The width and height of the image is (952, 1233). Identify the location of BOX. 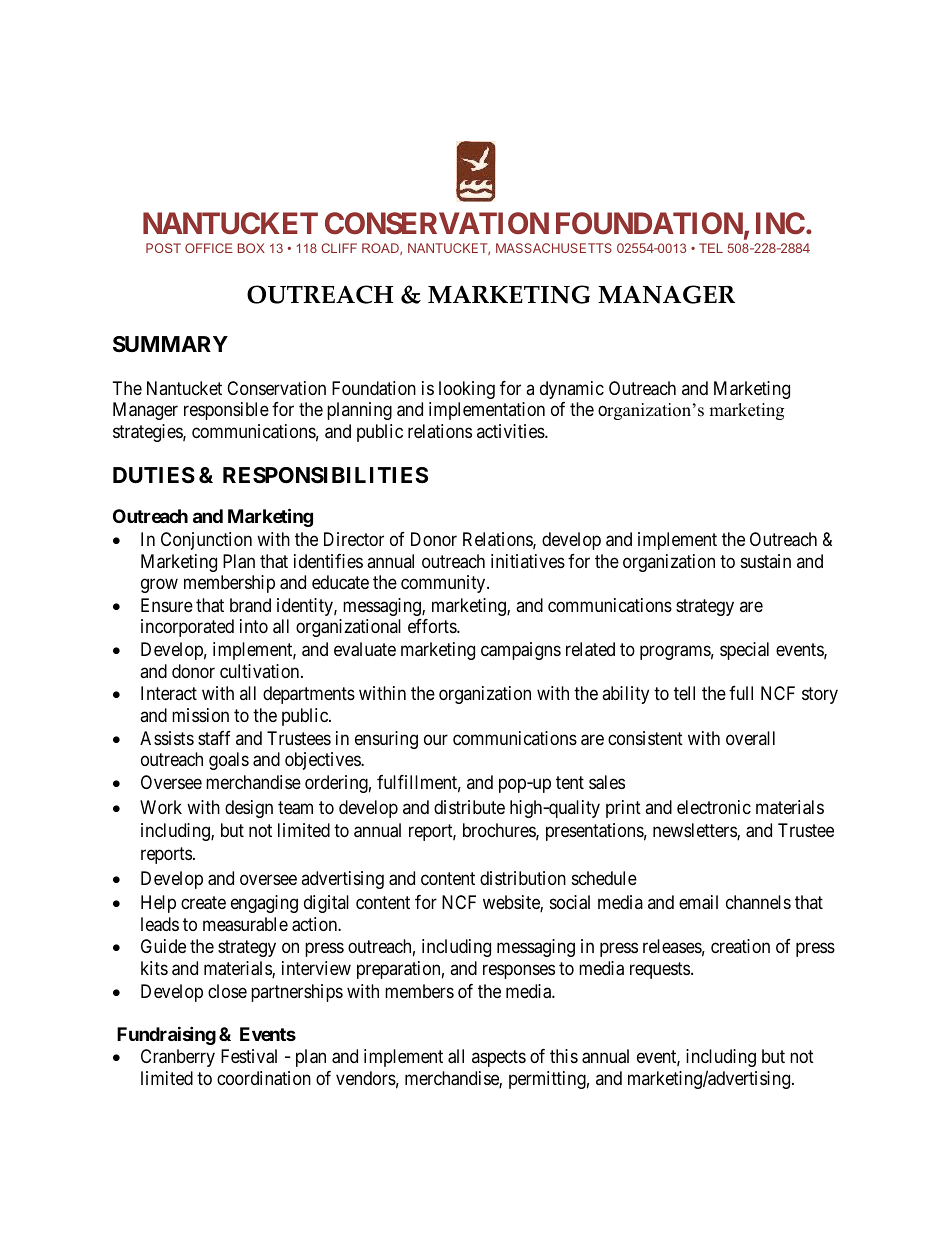
(251, 248).
